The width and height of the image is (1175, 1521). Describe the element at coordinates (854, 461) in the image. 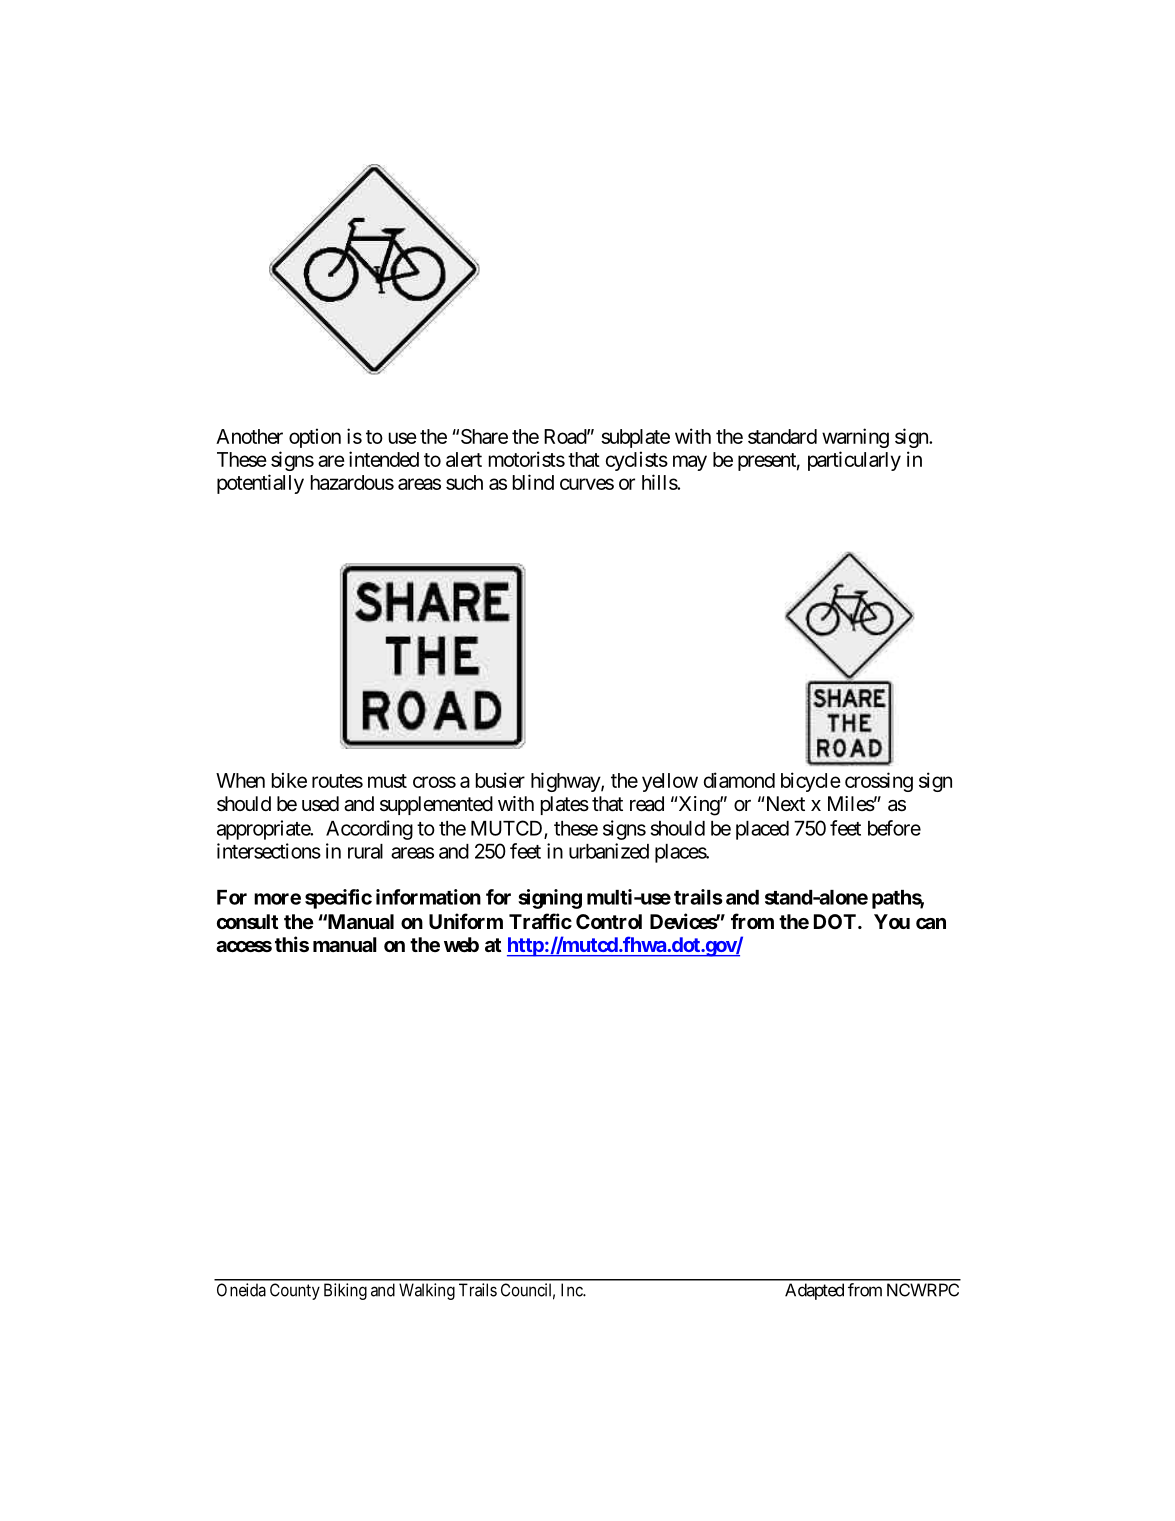

I see `particularly` at that location.
